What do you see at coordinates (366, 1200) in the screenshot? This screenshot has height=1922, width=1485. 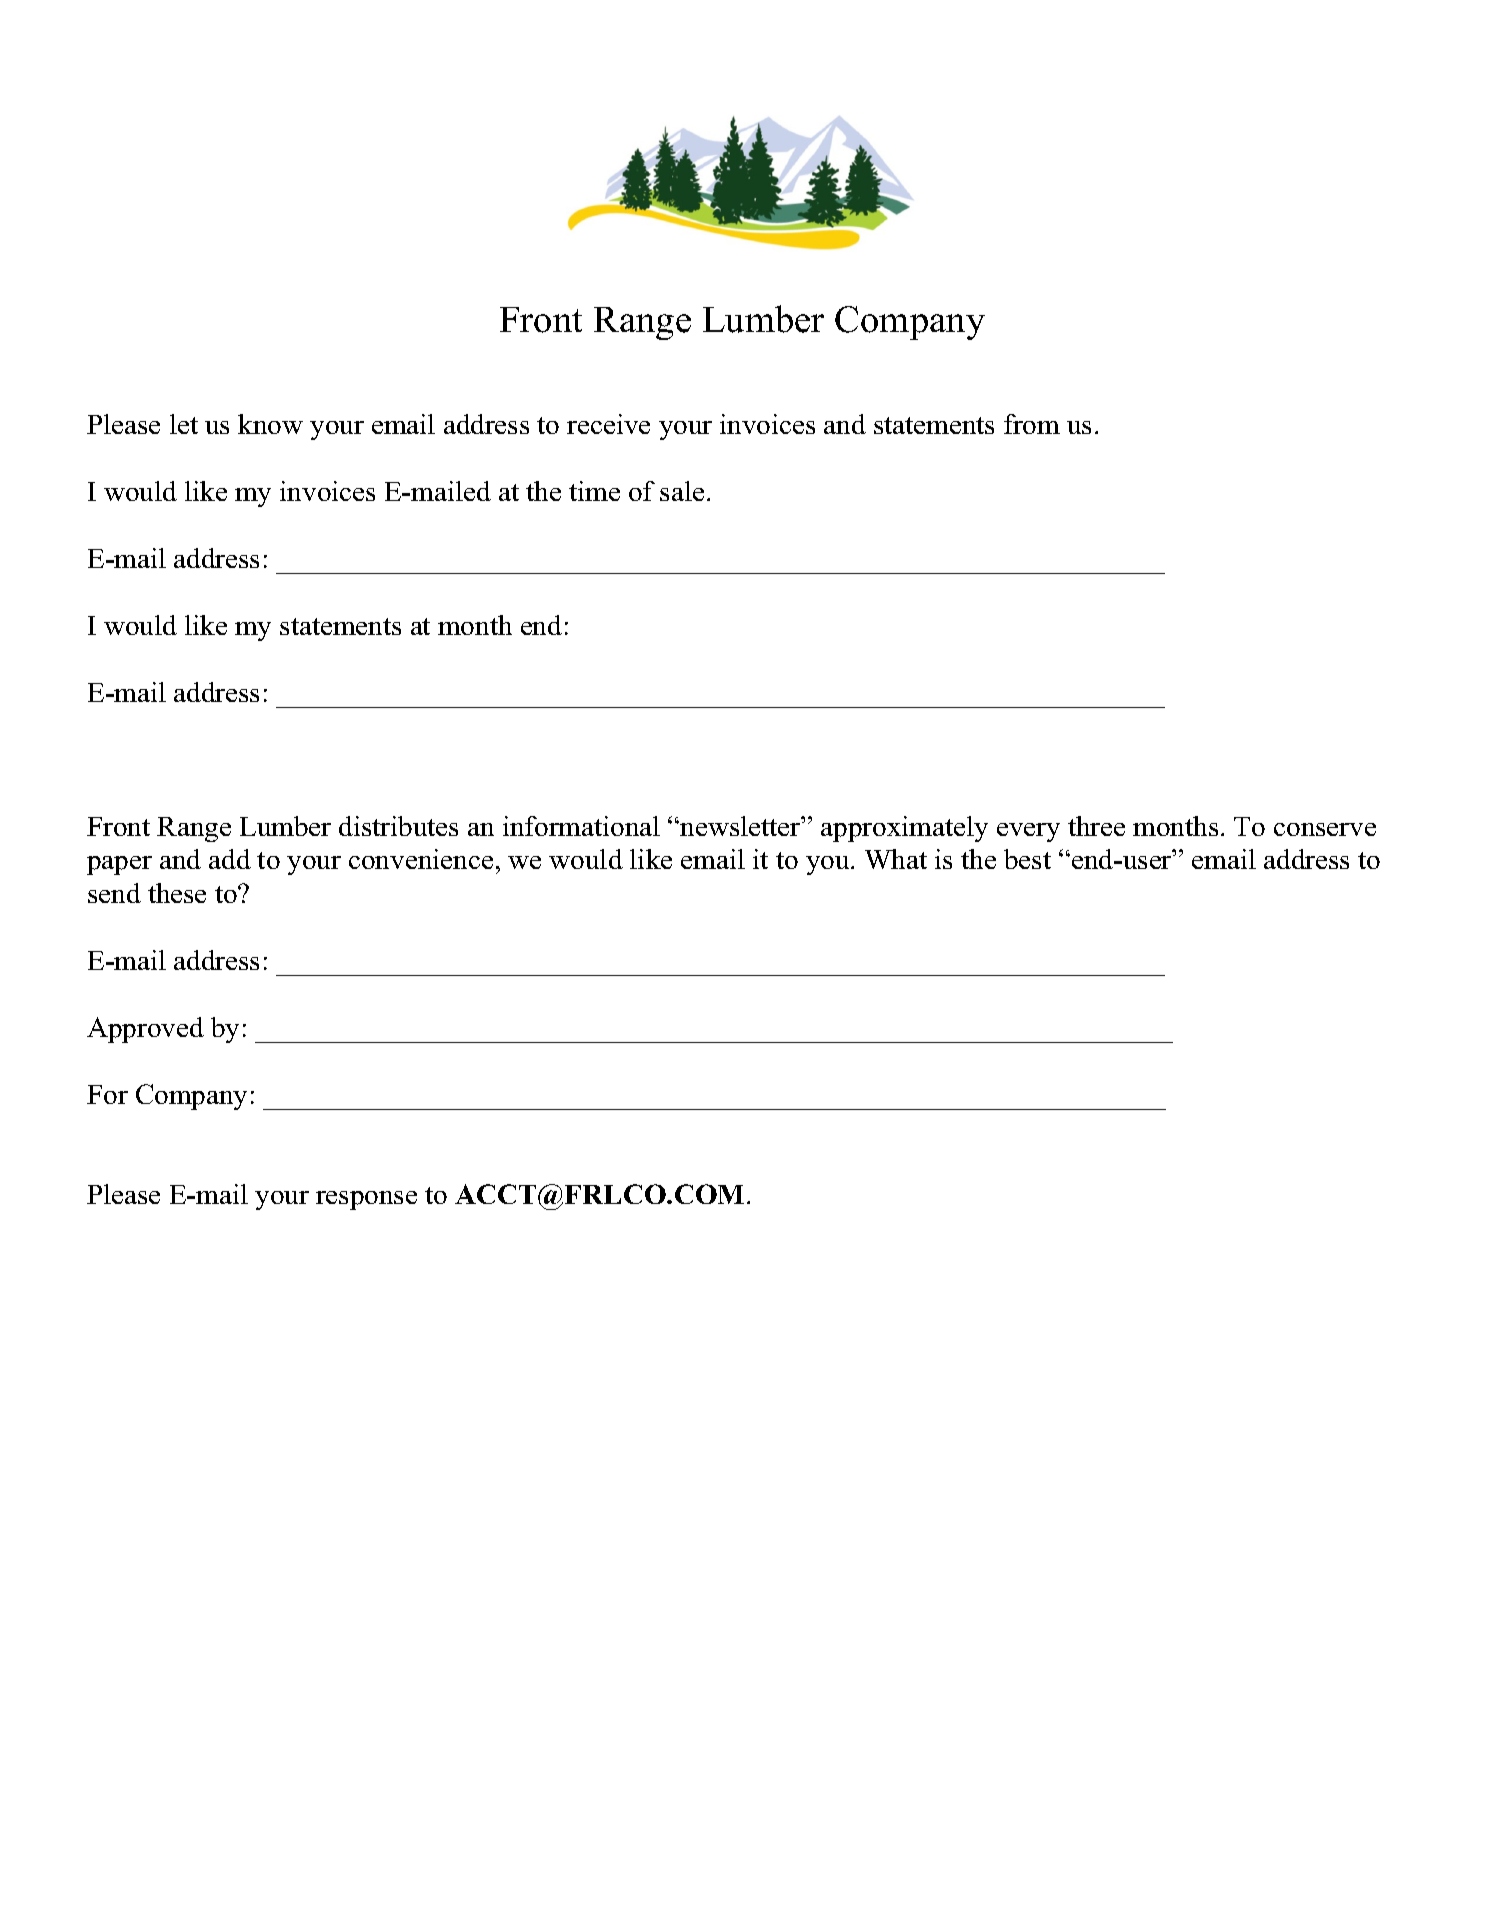 I see `response` at bounding box center [366, 1200].
